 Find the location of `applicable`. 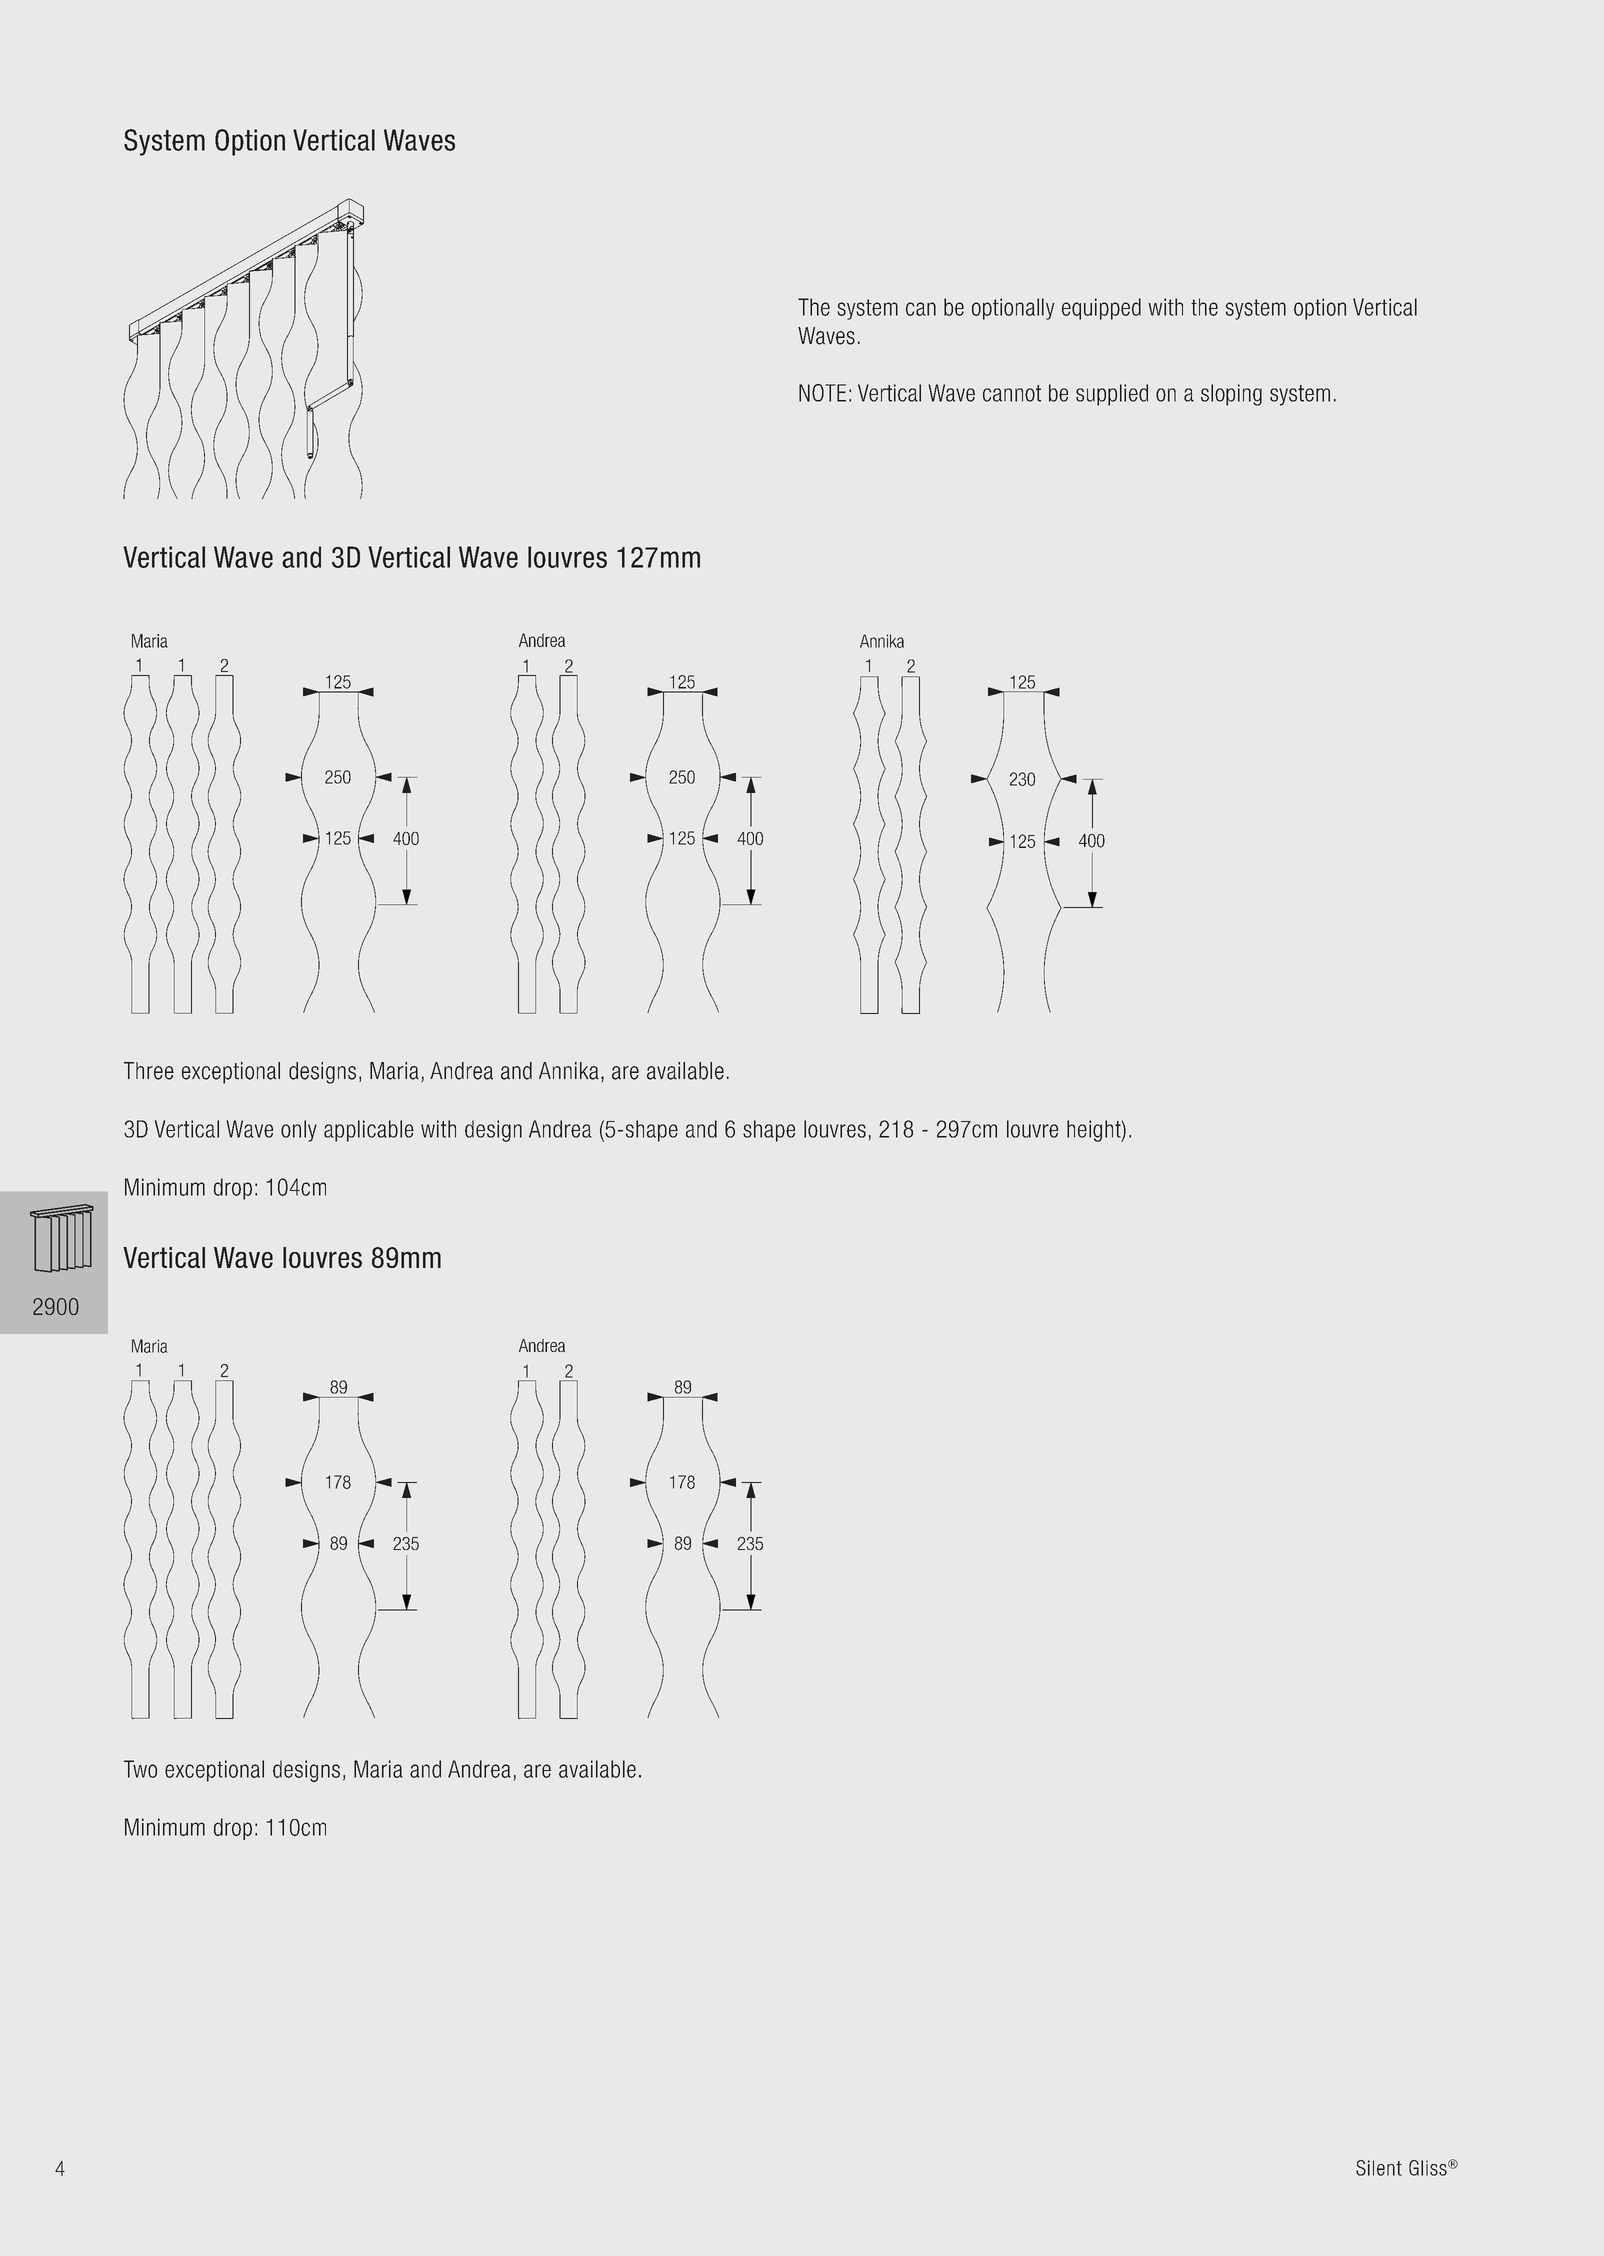

applicable is located at coordinates (369, 1131).
